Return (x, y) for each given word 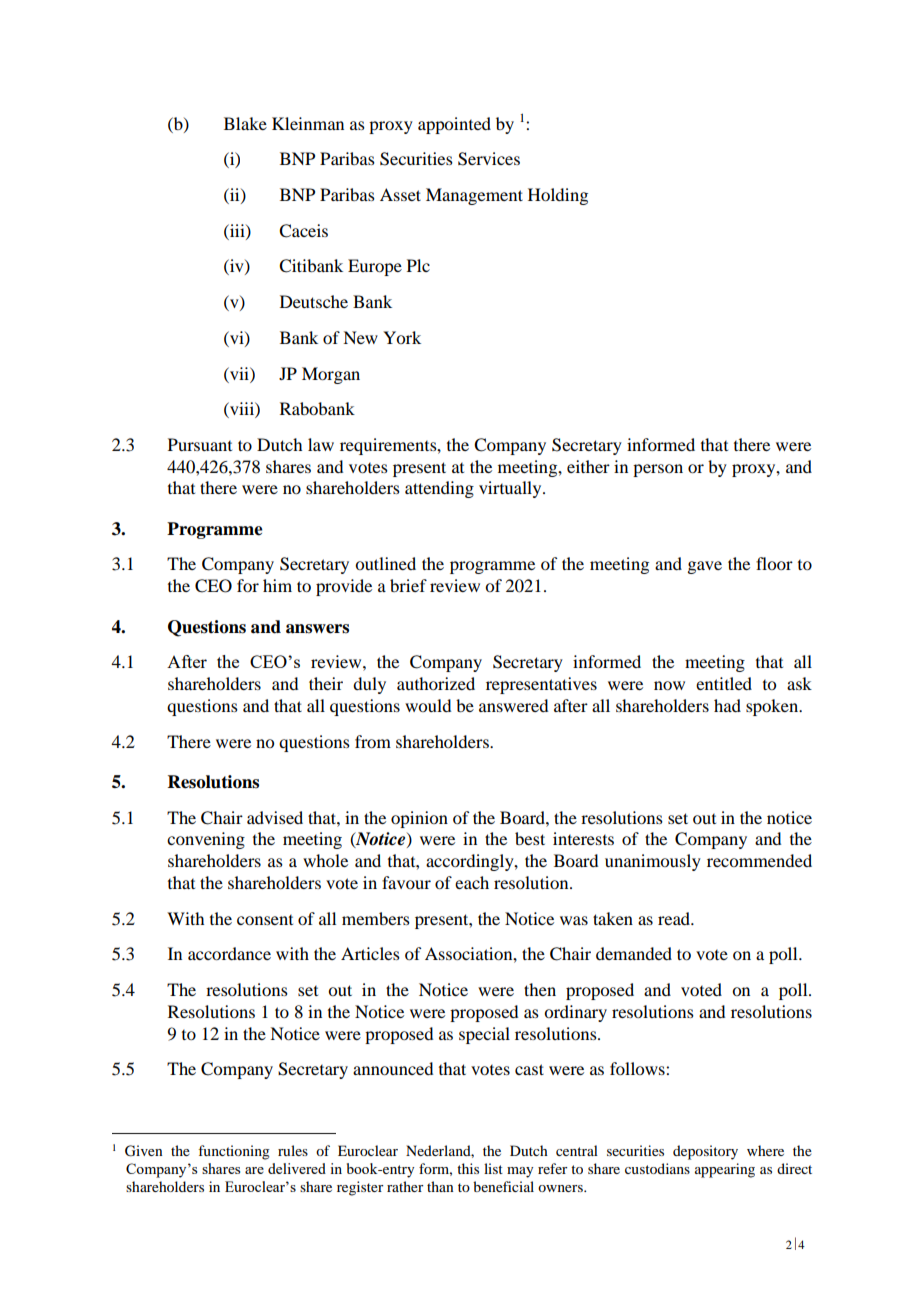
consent (265, 920)
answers (317, 629)
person (658, 470)
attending (439, 489)
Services (489, 159)
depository (705, 1152)
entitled (724, 683)
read (675, 918)
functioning (234, 1152)
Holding (558, 196)
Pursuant (200, 444)
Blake (245, 123)
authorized (436, 683)
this (468, 1168)
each (472, 882)
